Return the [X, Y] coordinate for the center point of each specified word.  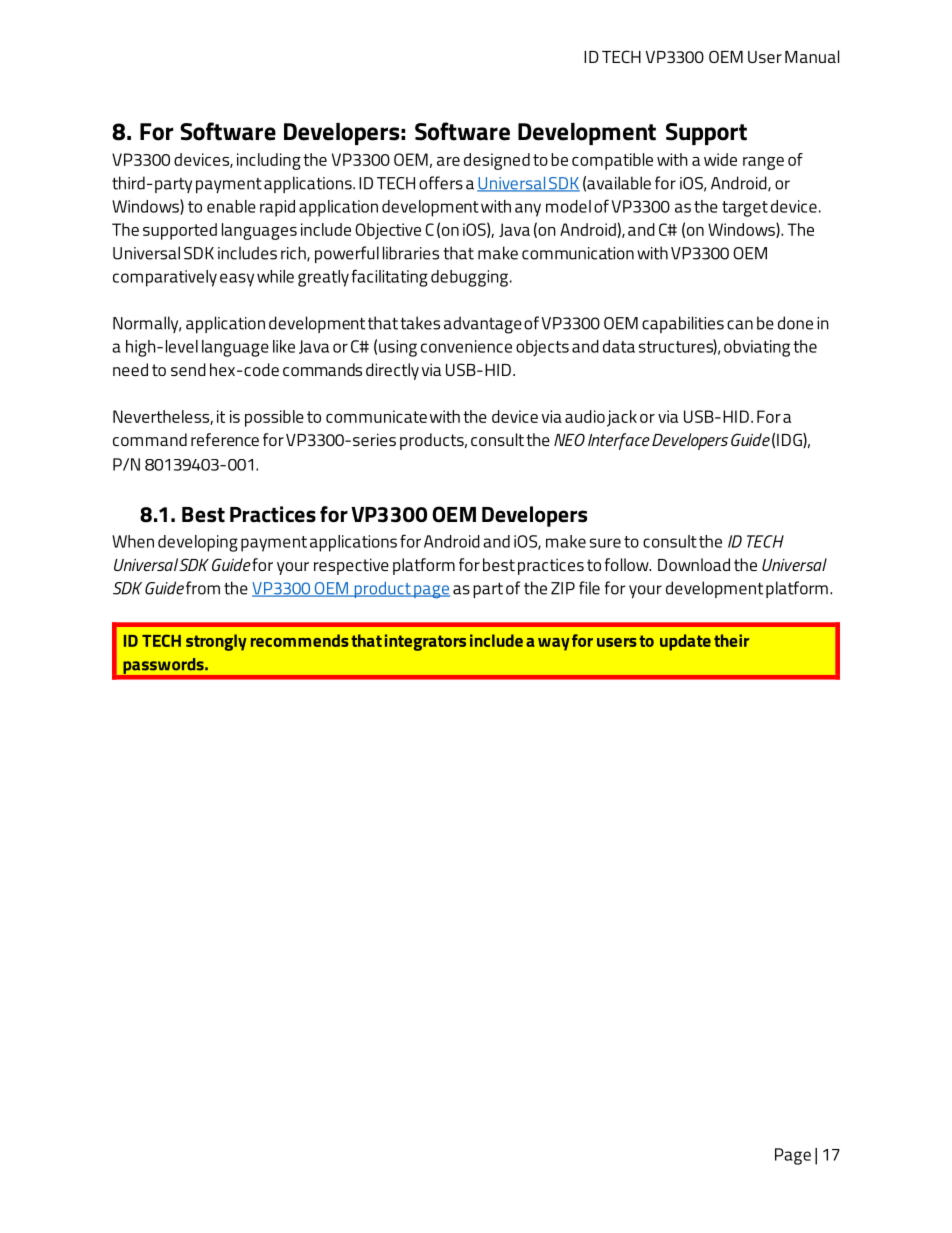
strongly [216, 642]
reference [225, 439]
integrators [425, 642]
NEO [569, 439]
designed [497, 161]
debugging [469, 278]
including [269, 161]
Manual [812, 56]
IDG [790, 440]
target [745, 209]
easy [237, 280]
